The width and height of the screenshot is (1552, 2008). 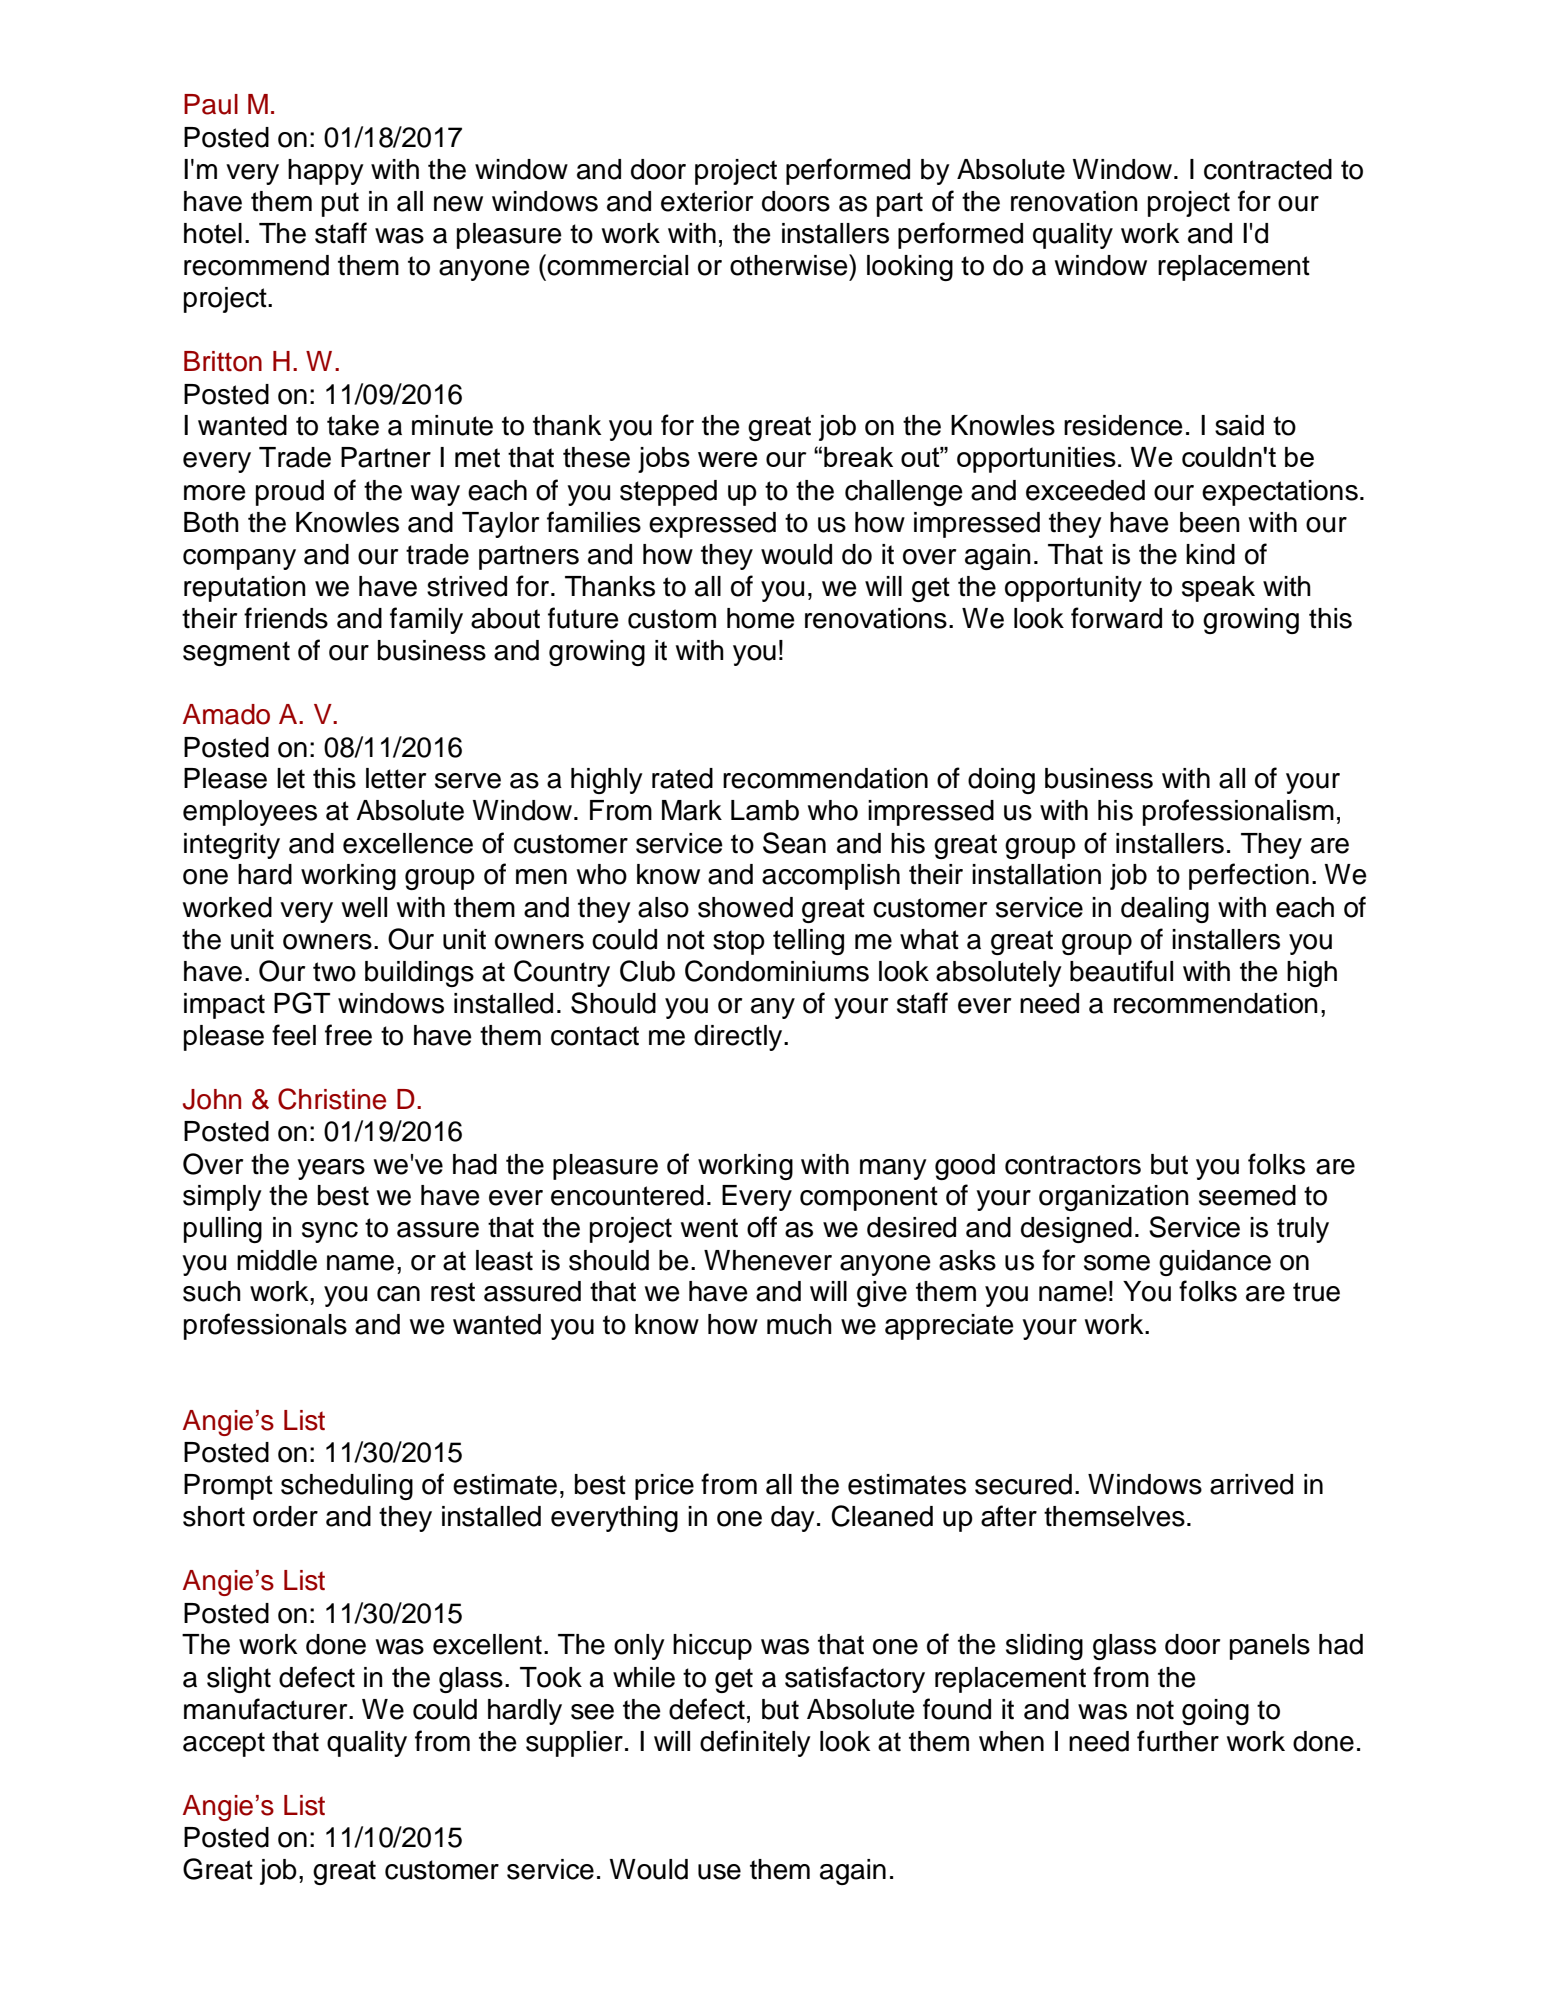 What do you see at coordinates (719, 1872) in the screenshot?
I see `use` at bounding box center [719, 1872].
